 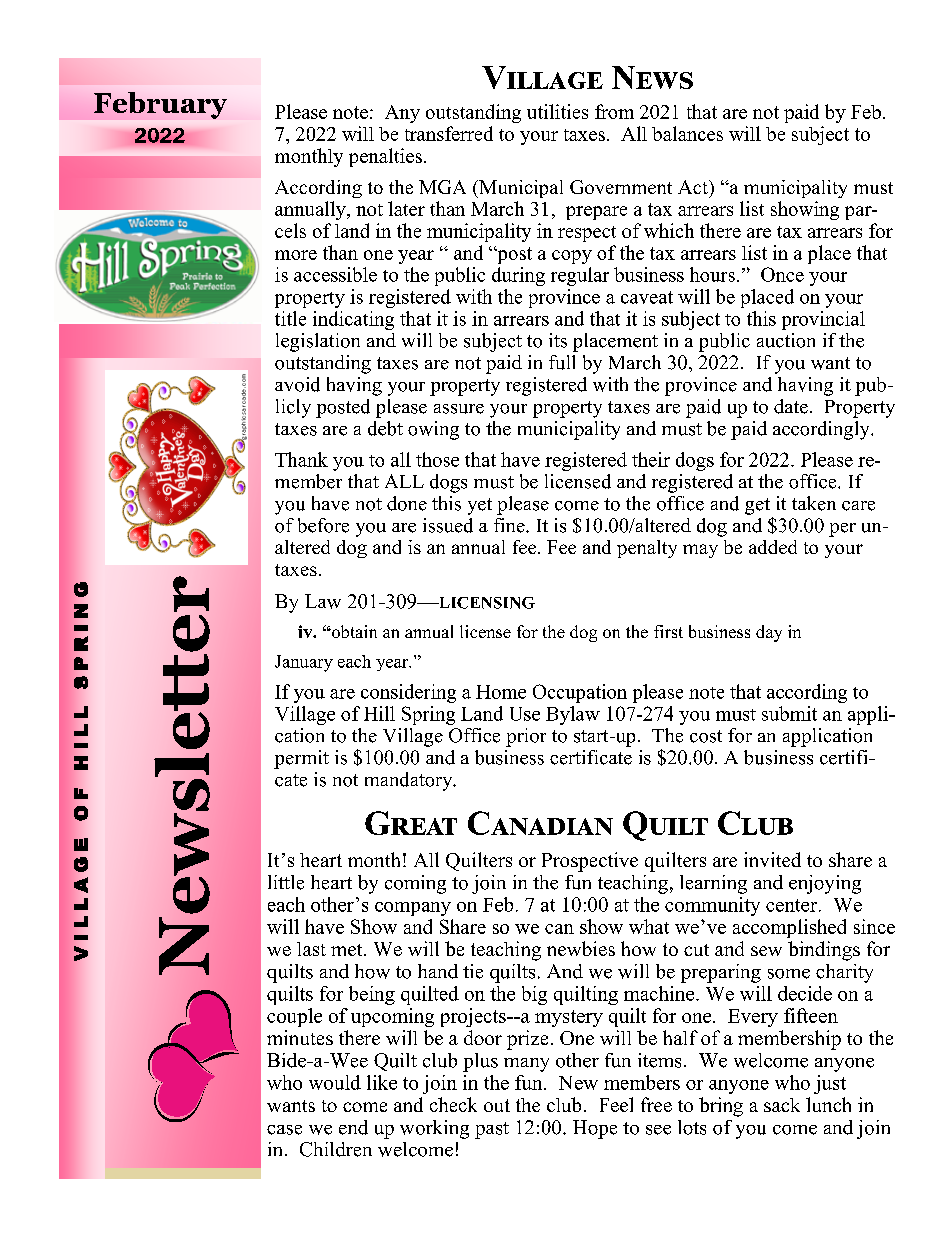 What do you see at coordinates (557, 111) in the screenshot?
I see `utilities` at bounding box center [557, 111].
